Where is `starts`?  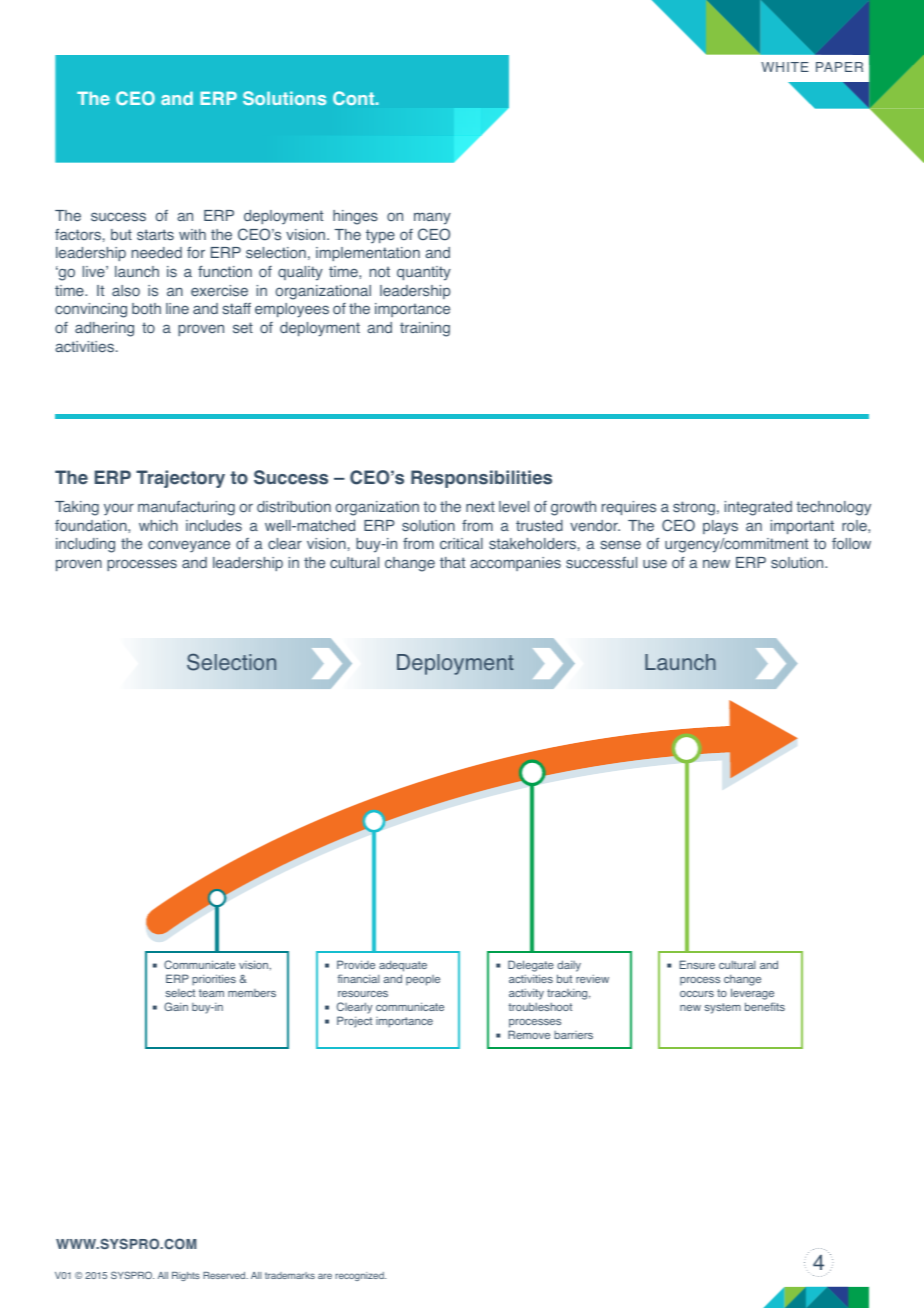 starts is located at coordinates (155, 235).
